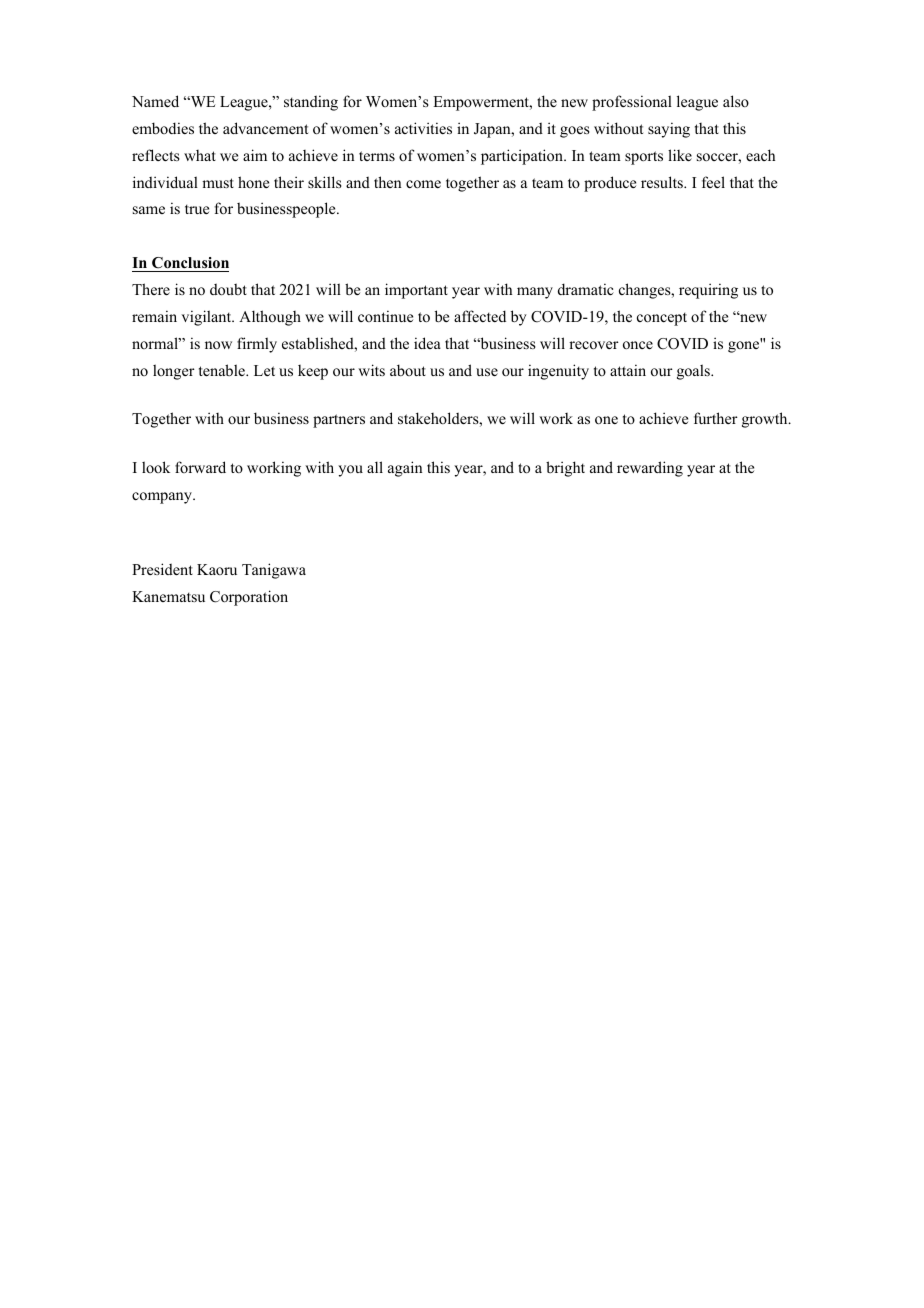 This image has height=1308, width=924. I want to click on saying, so click(669, 130).
